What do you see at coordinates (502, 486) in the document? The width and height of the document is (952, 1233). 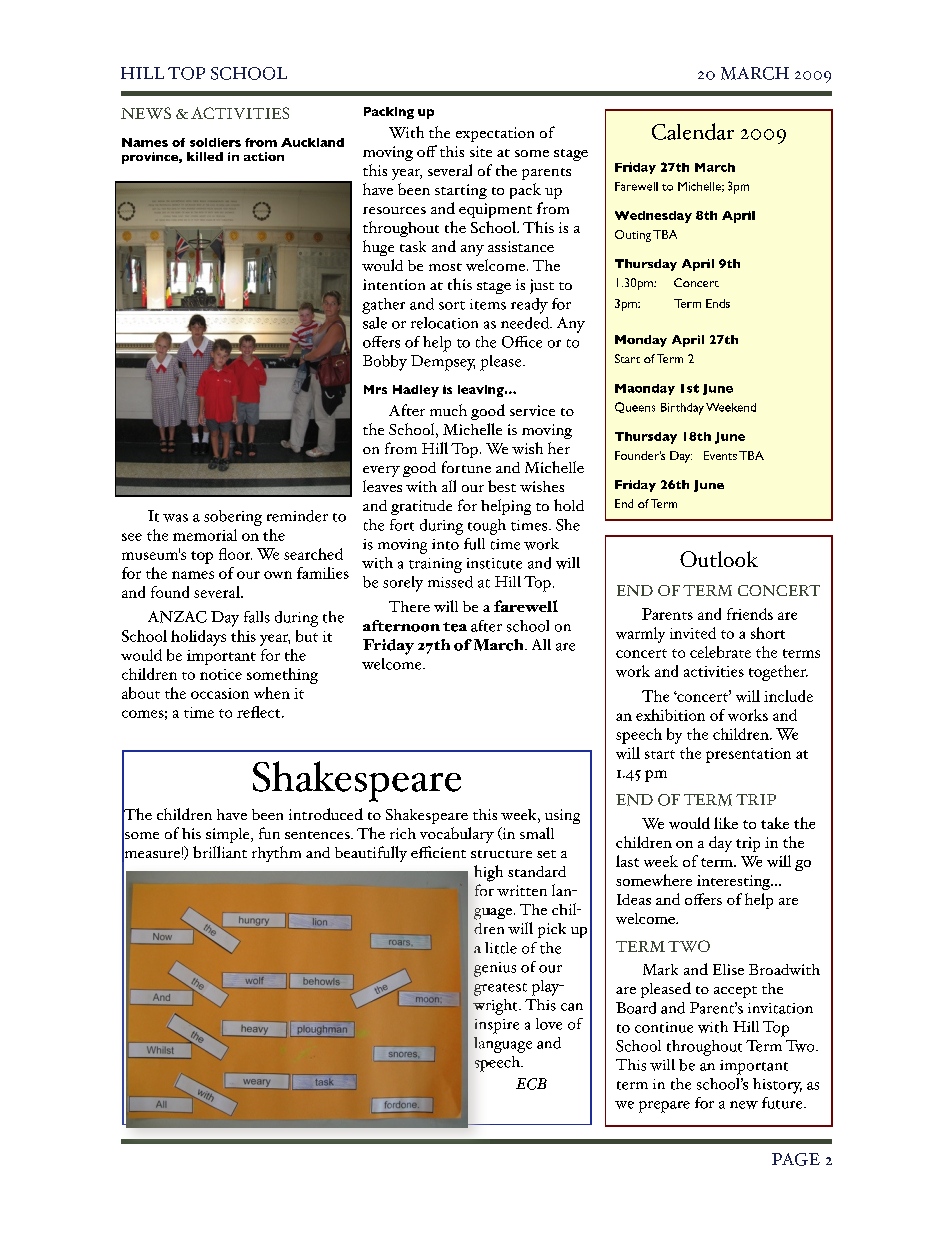 I see `best` at bounding box center [502, 486].
